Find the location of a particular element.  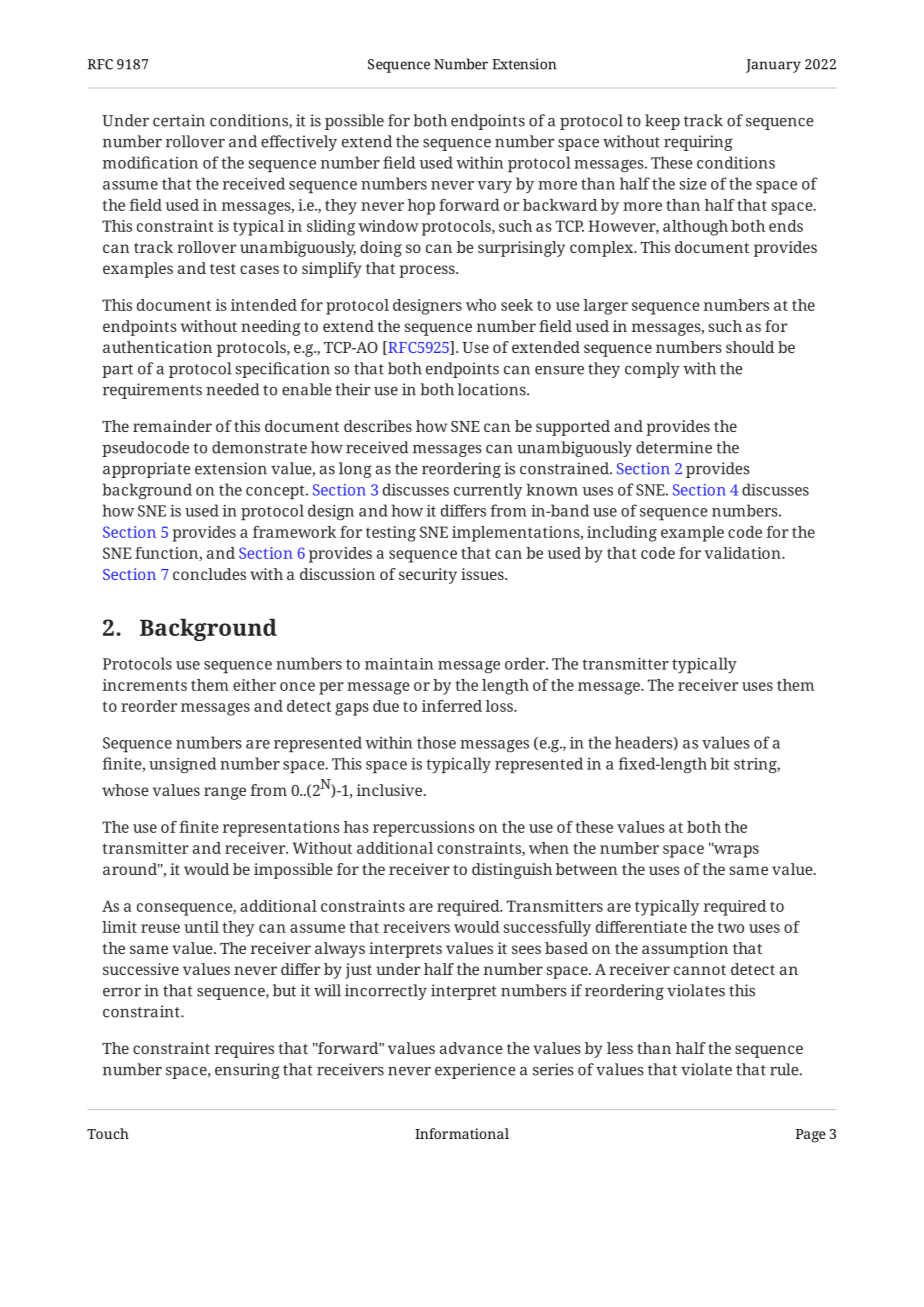

issues is located at coordinates (483, 574).
